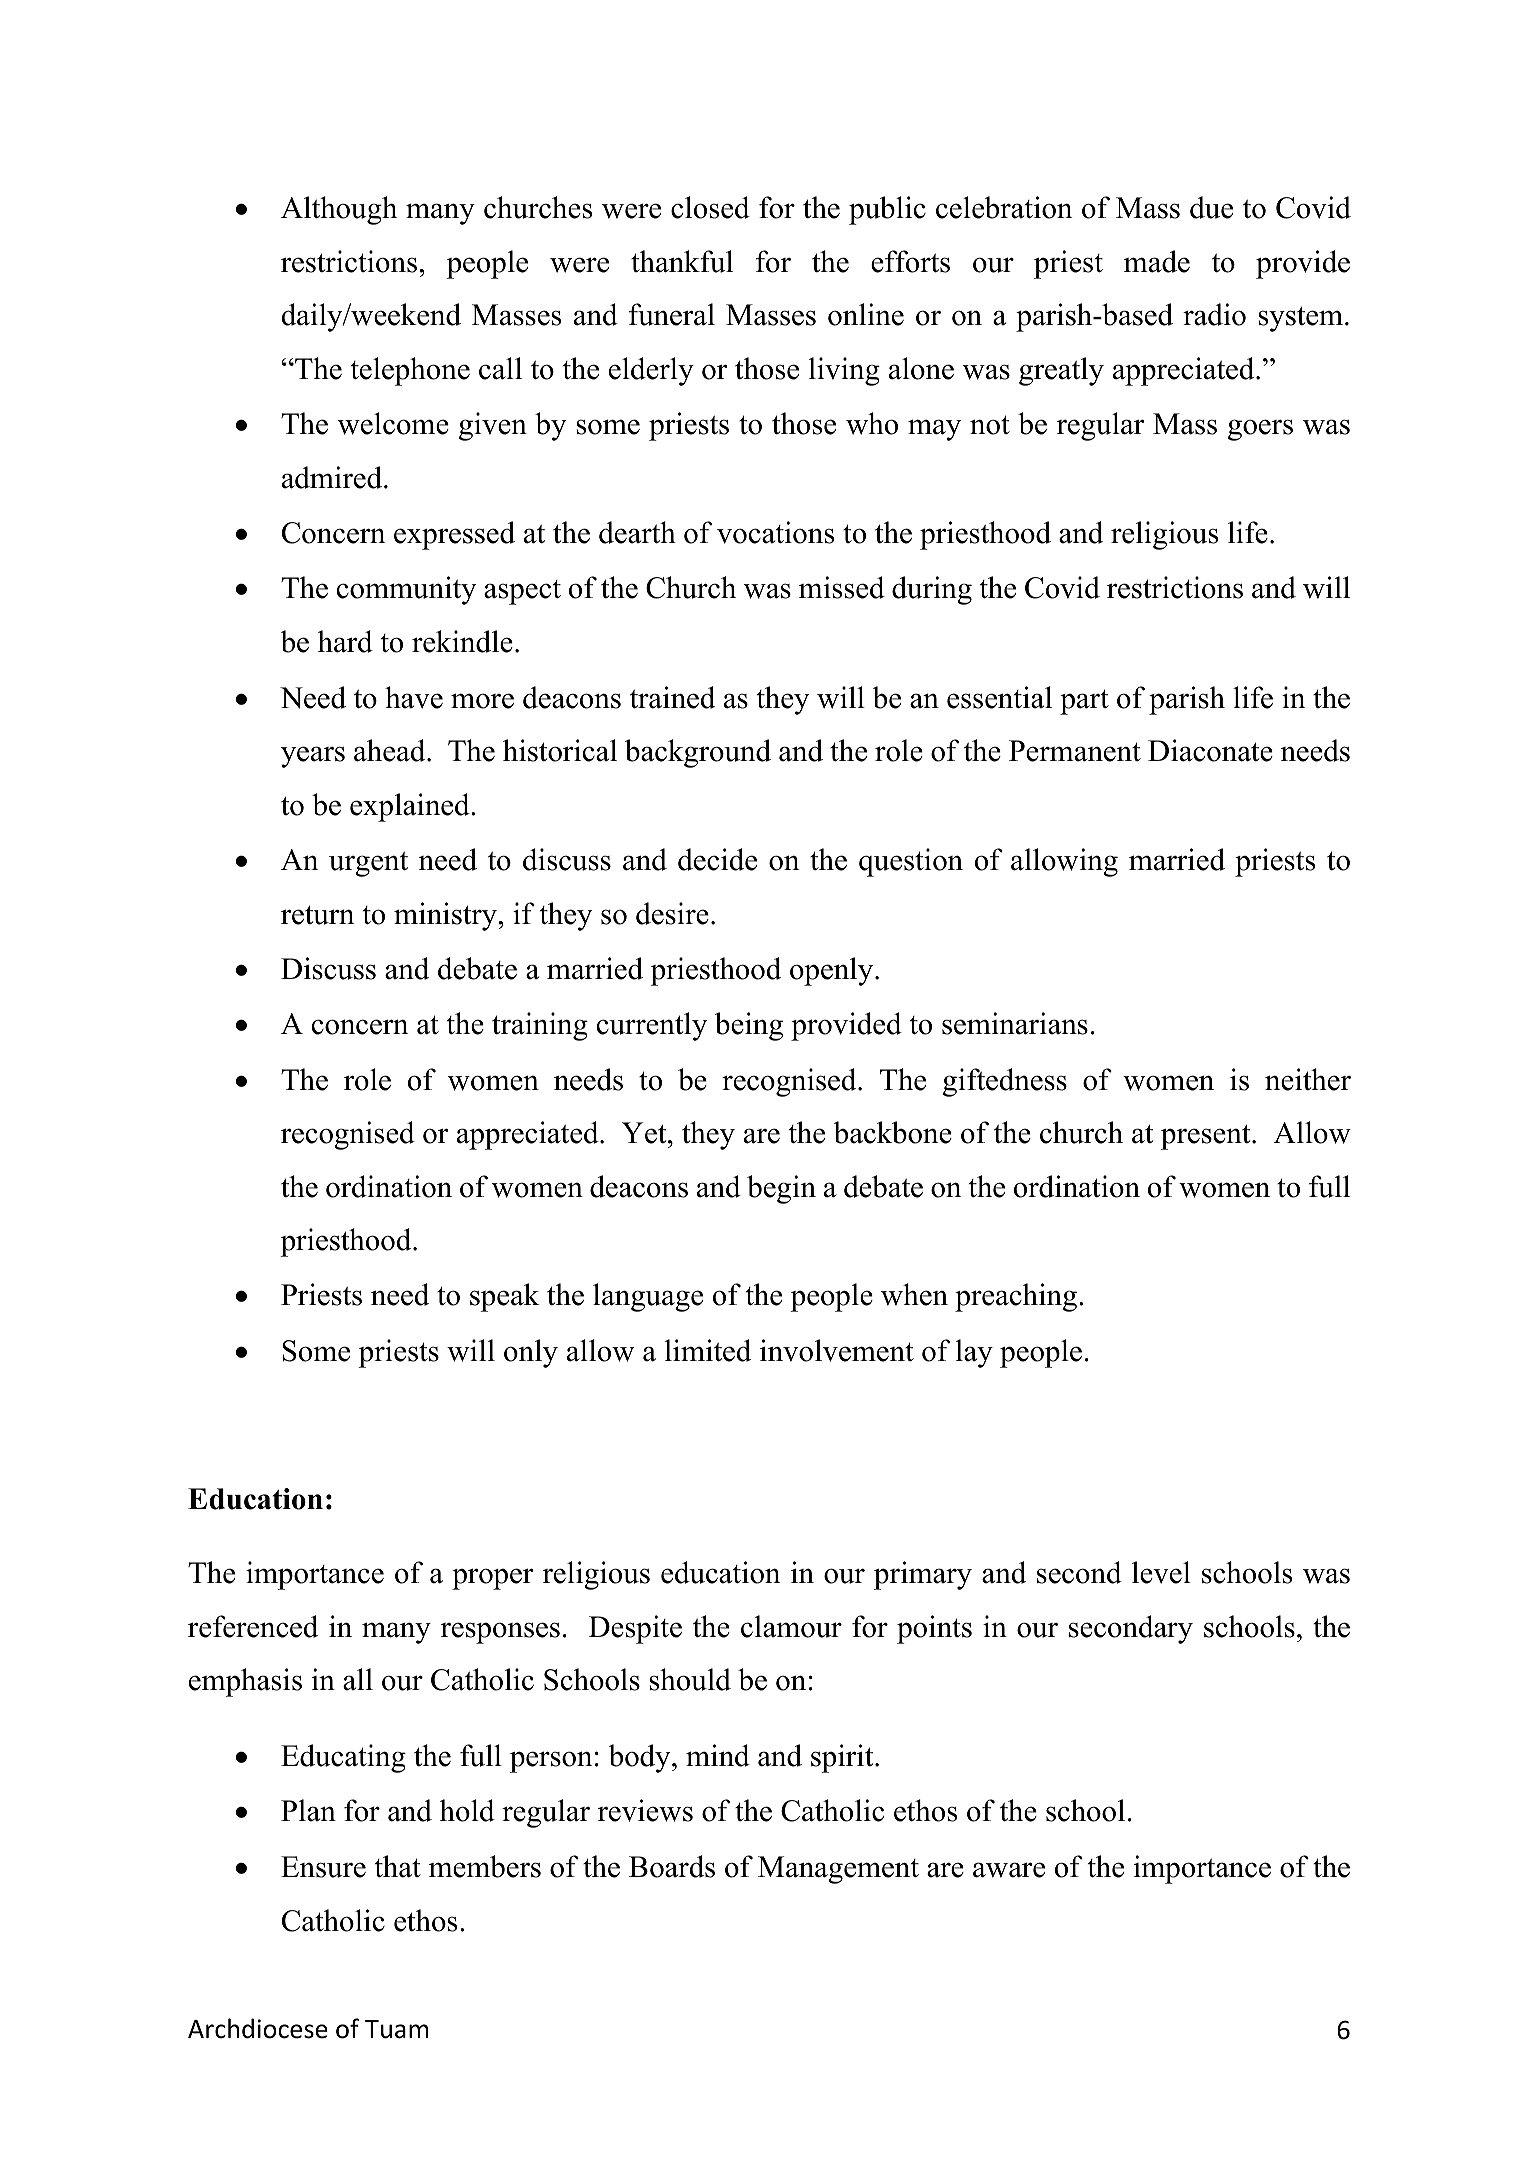  I want to click on training, so click(540, 1026).
